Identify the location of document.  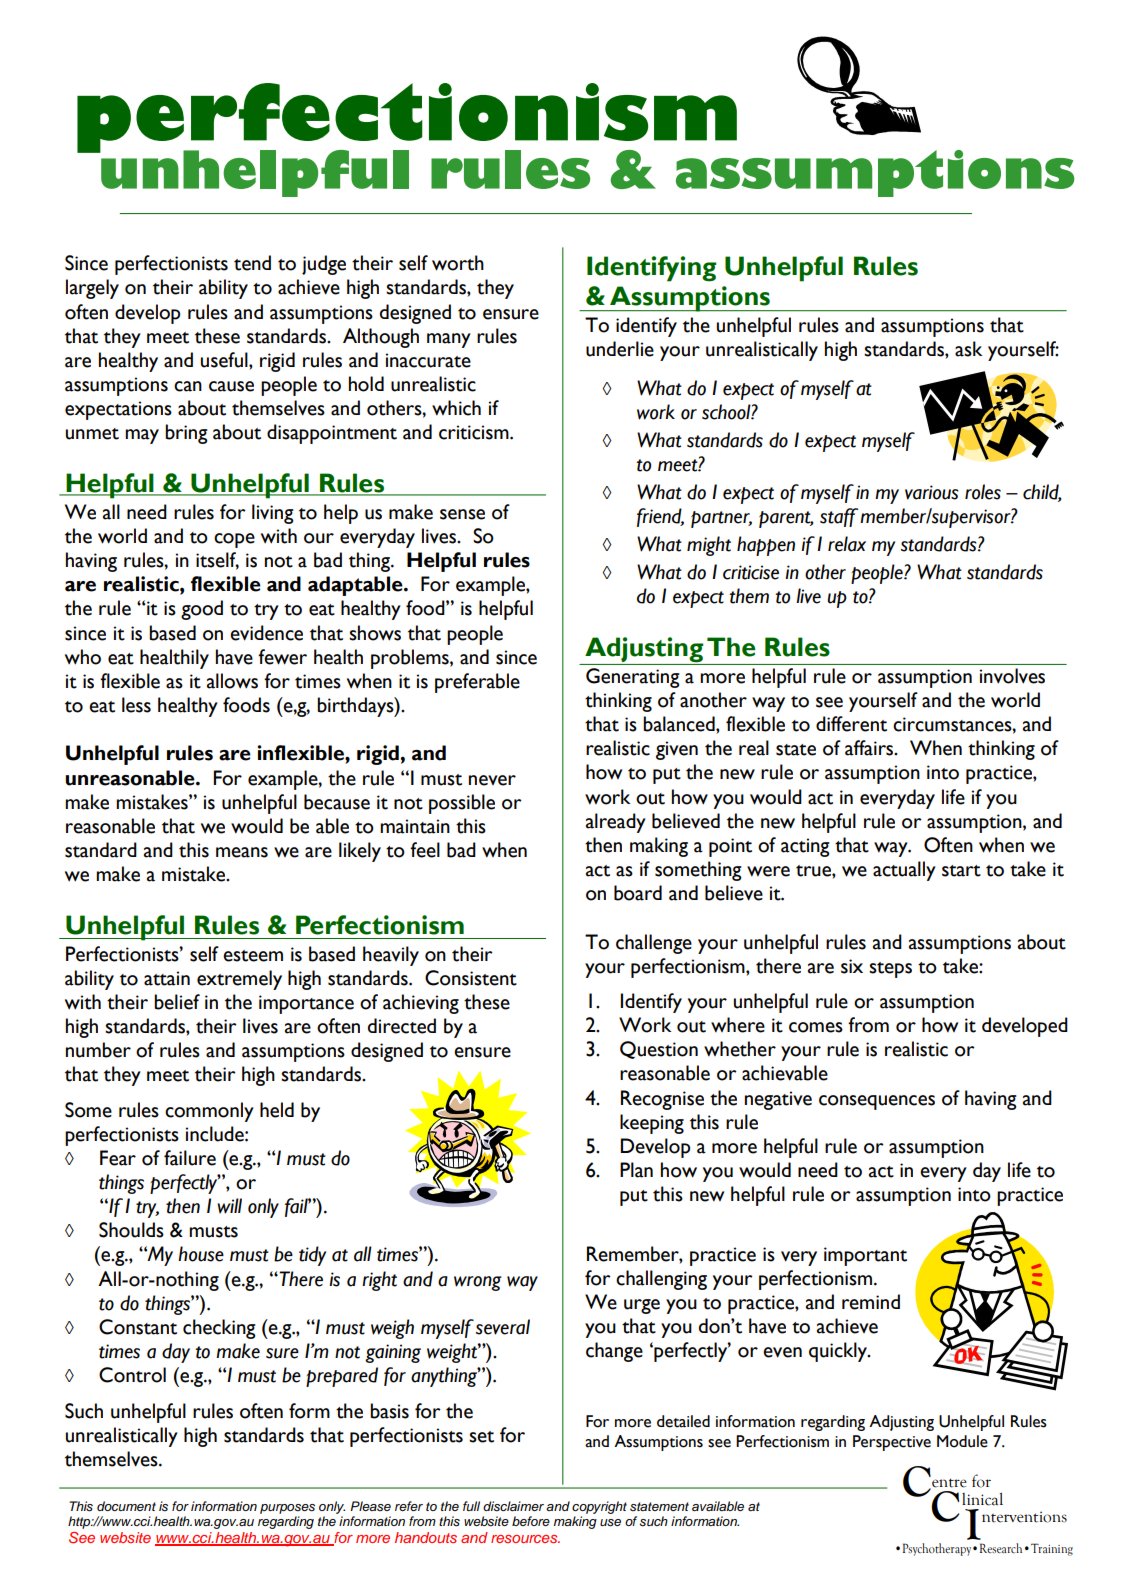
(126, 1506).
